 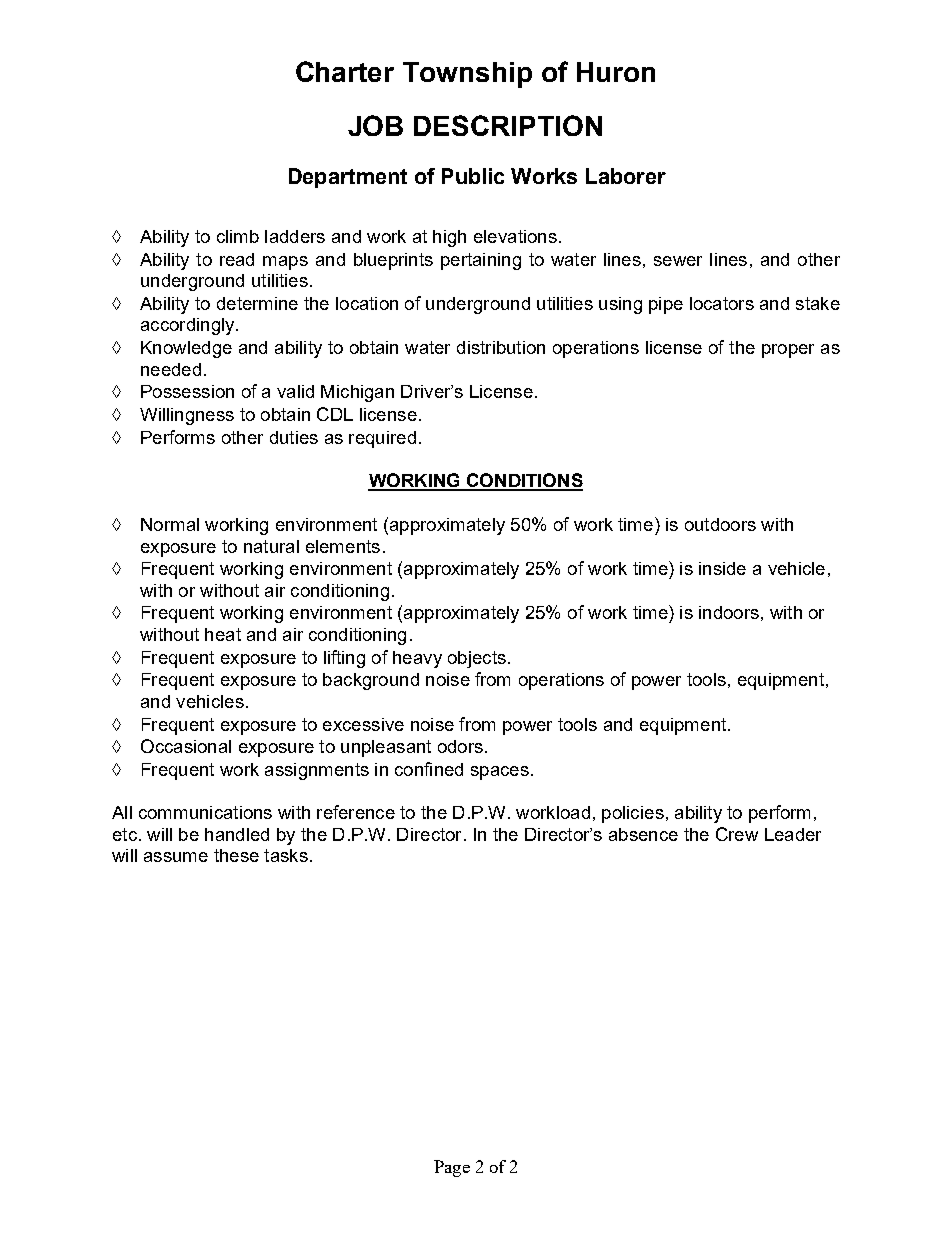 What do you see at coordinates (186, 746) in the screenshot?
I see `Occasional` at bounding box center [186, 746].
